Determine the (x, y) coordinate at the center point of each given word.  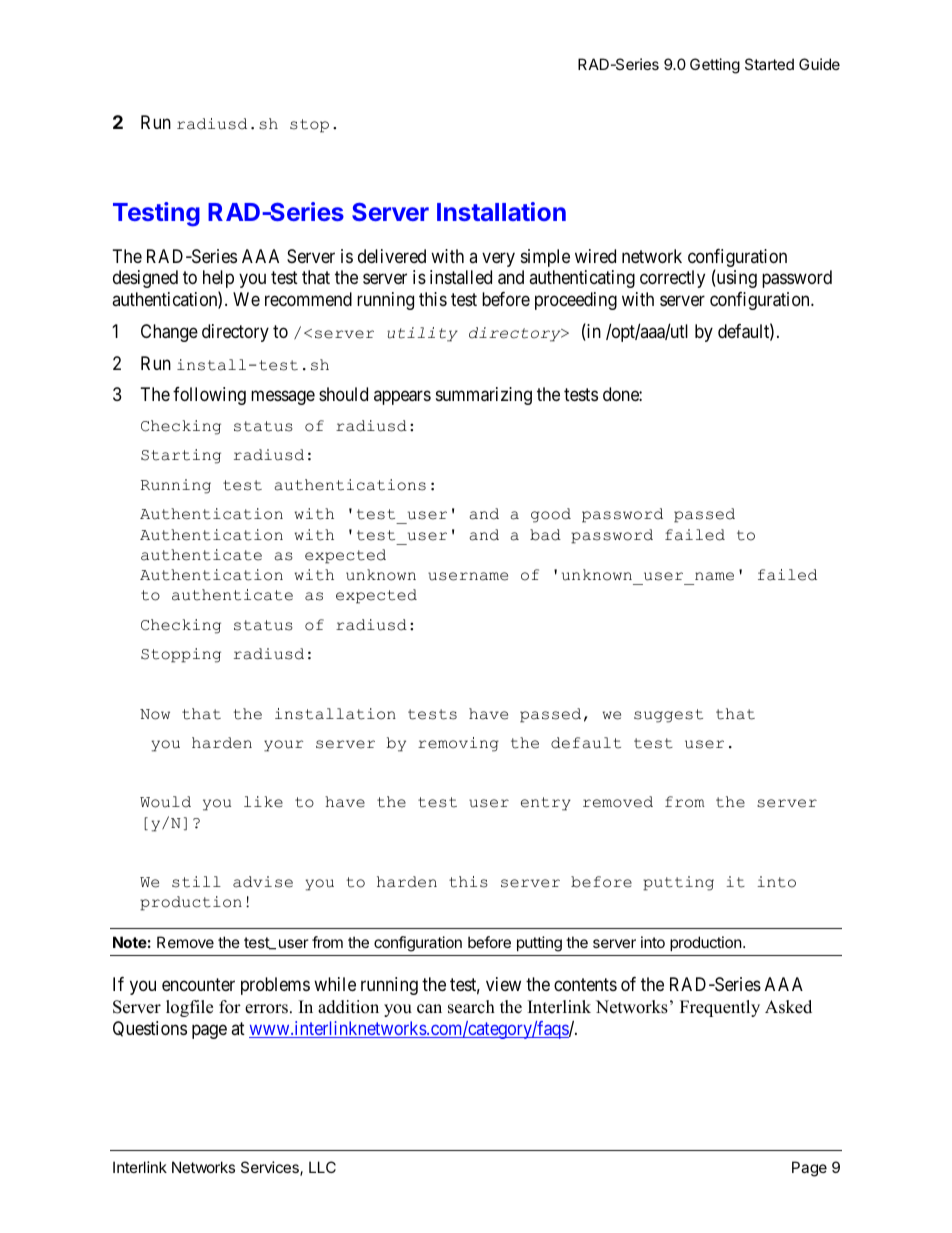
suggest (668, 716)
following (209, 396)
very (498, 259)
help (218, 279)
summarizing (484, 396)
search (471, 1007)
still (196, 882)
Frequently (720, 1008)
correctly (672, 279)
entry (546, 804)
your (283, 746)
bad (545, 535)
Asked (788, 1007)
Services (271, 1168)
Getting (715, 66)
